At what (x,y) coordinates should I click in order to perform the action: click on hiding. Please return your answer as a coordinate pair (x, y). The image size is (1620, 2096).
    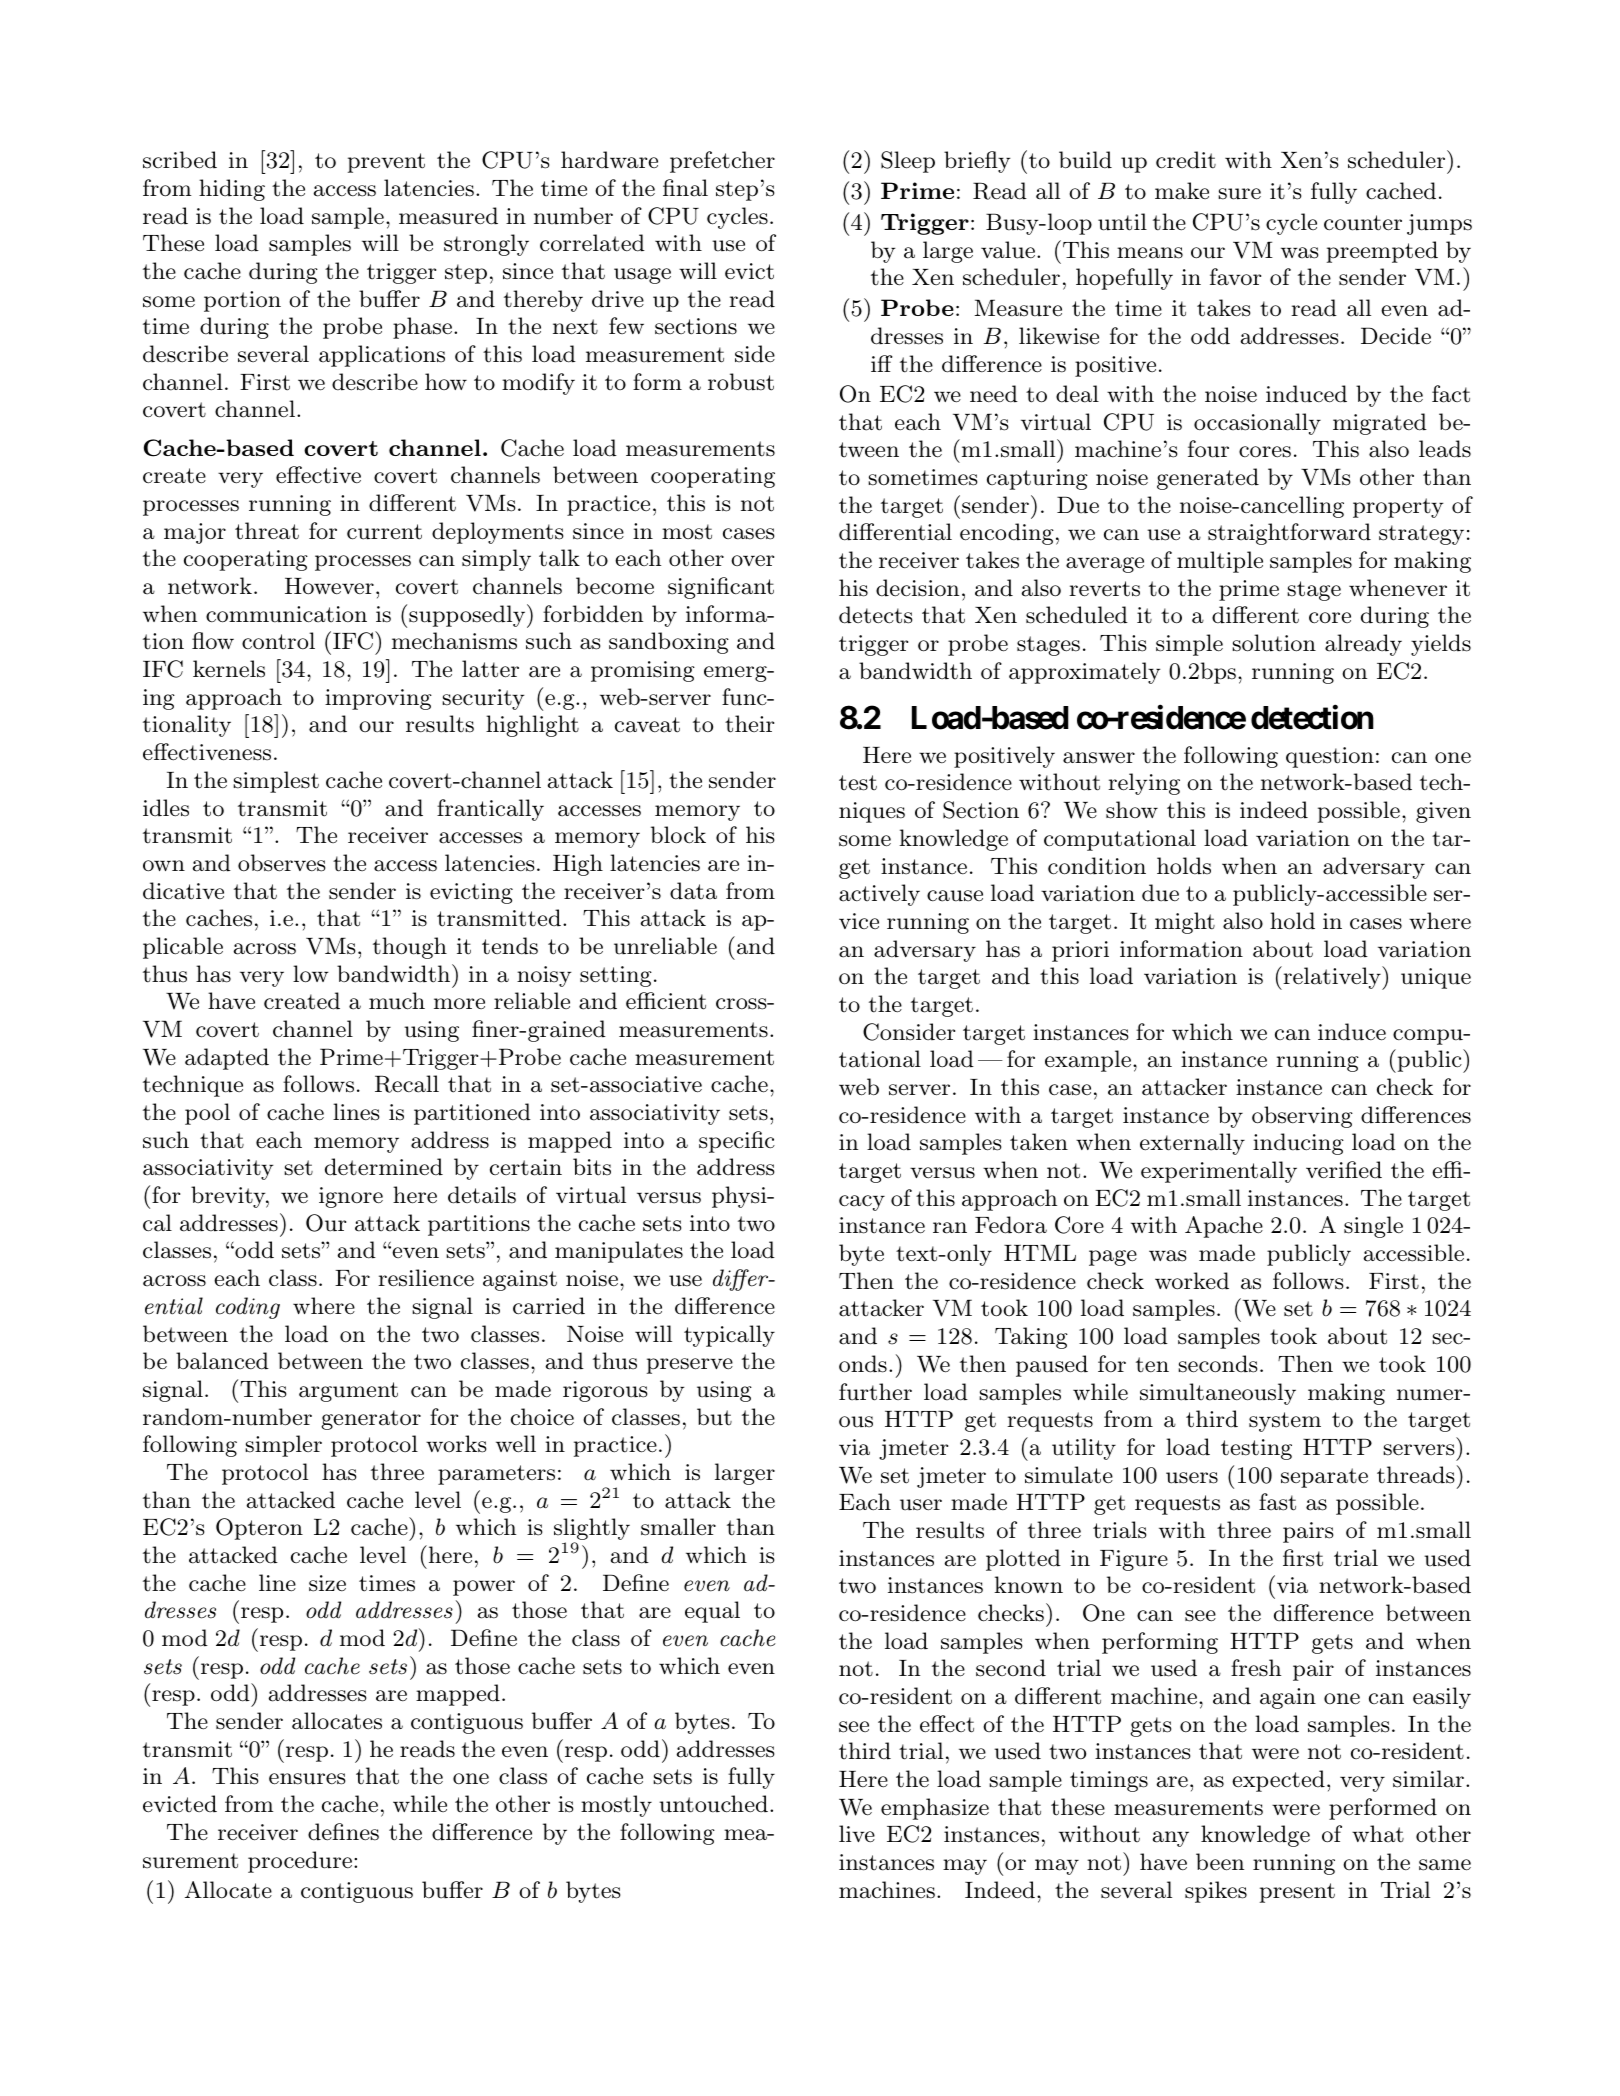
    Looking at the image, I should click on (232, 190).
